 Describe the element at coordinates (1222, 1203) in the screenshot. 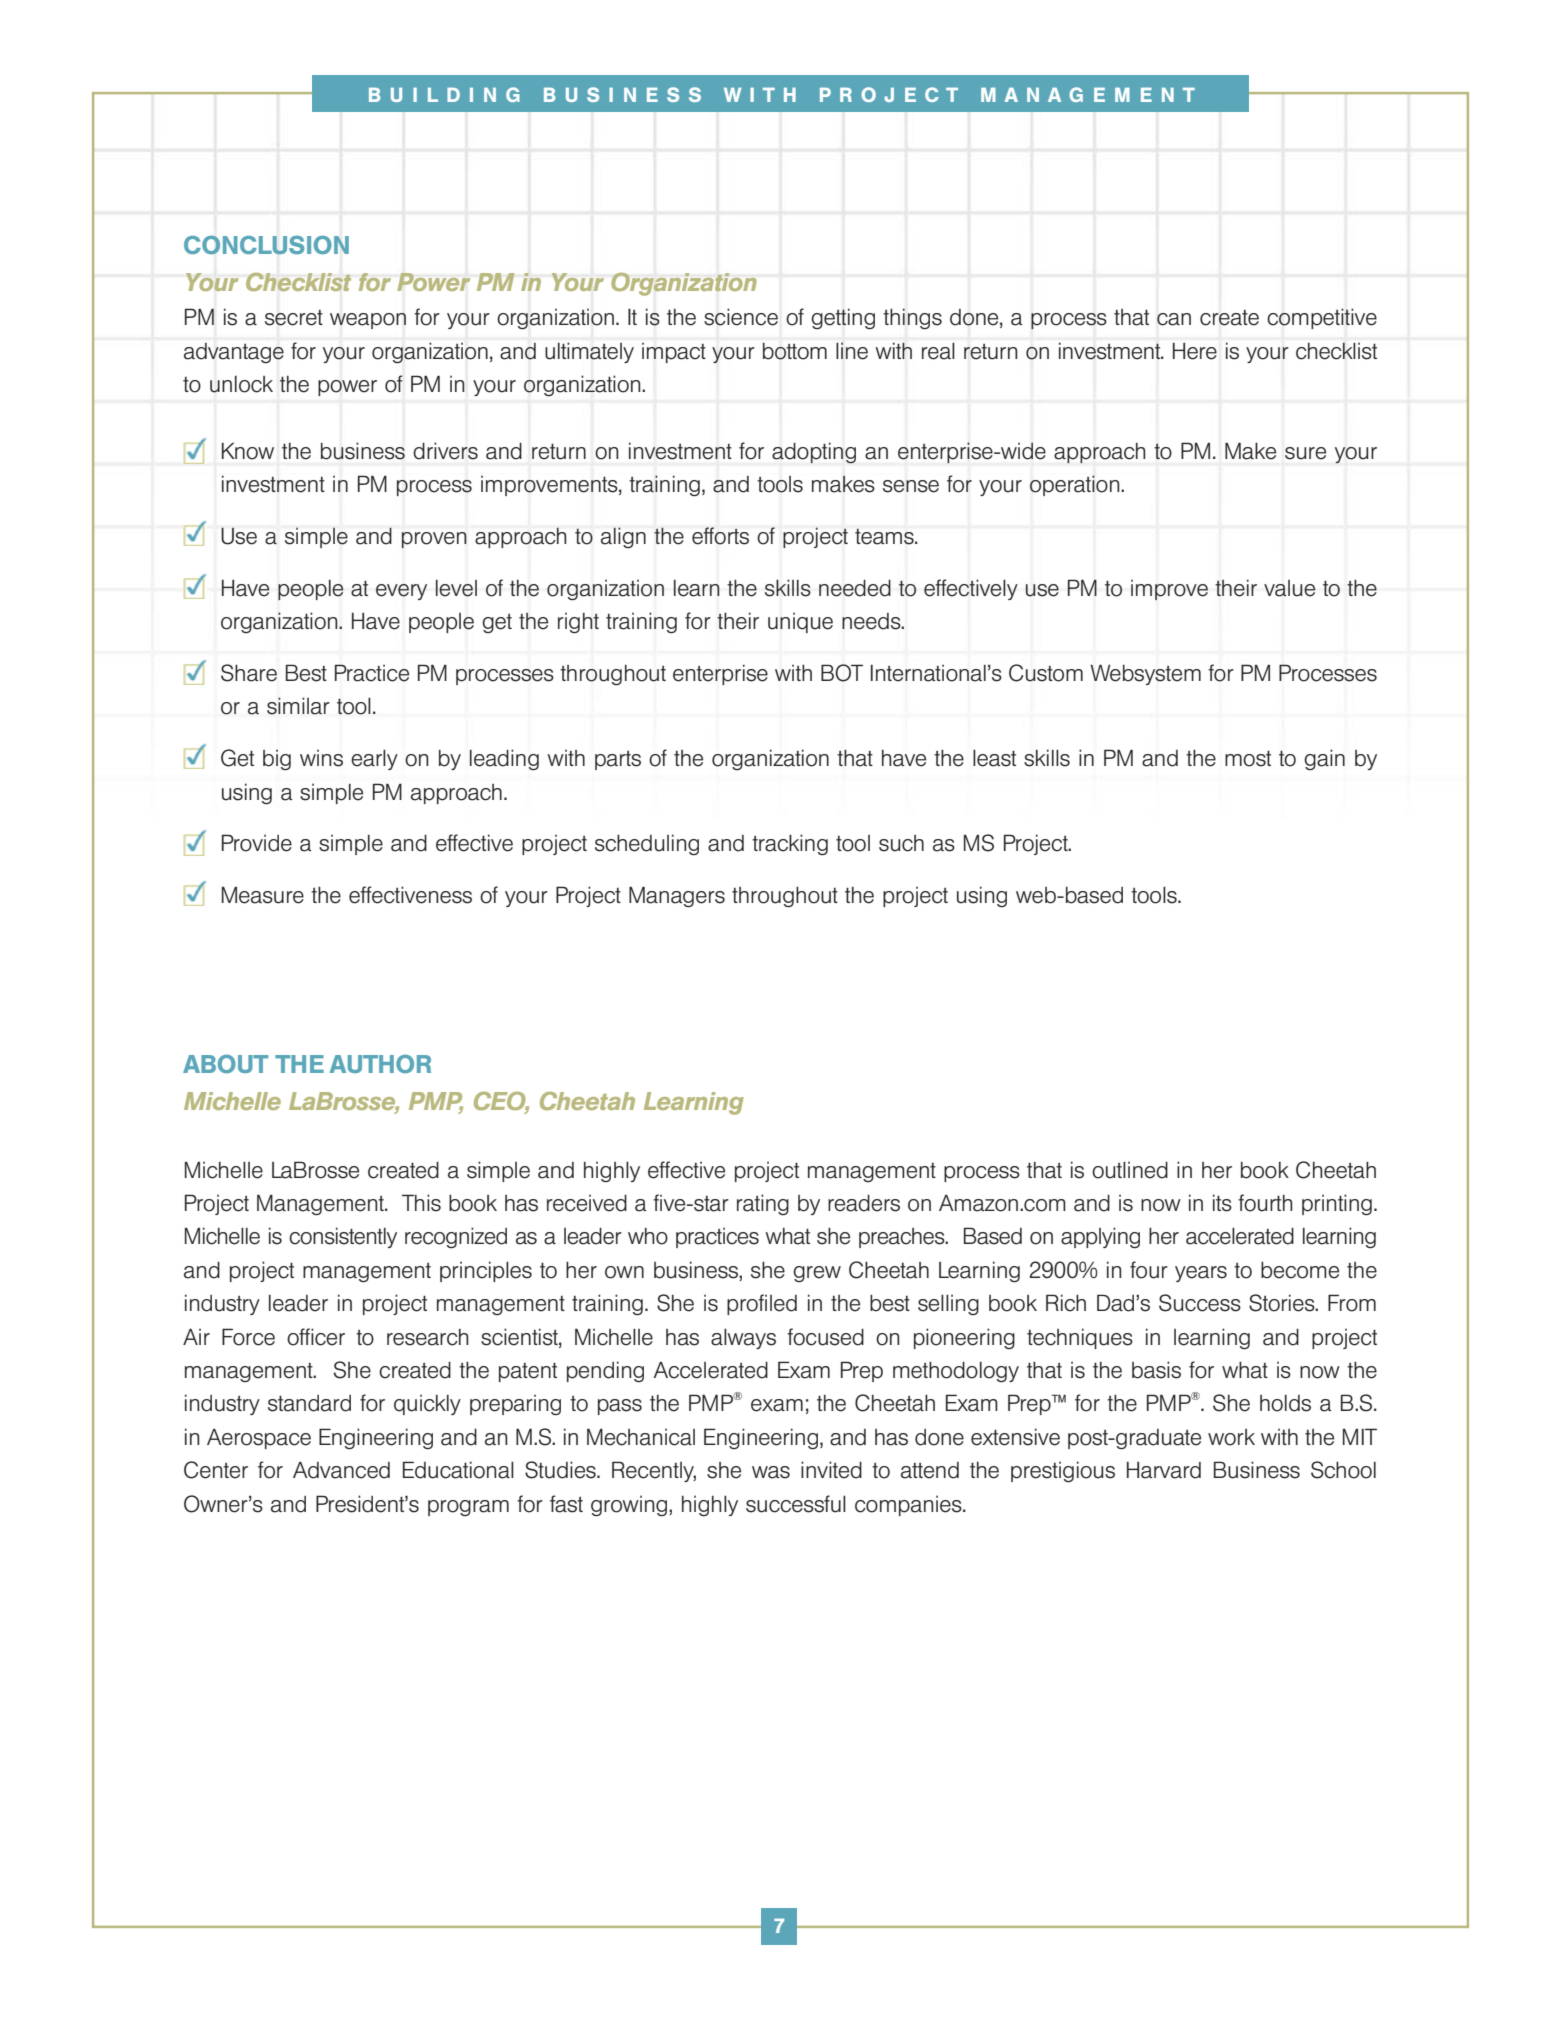

I see `its` at that location.
